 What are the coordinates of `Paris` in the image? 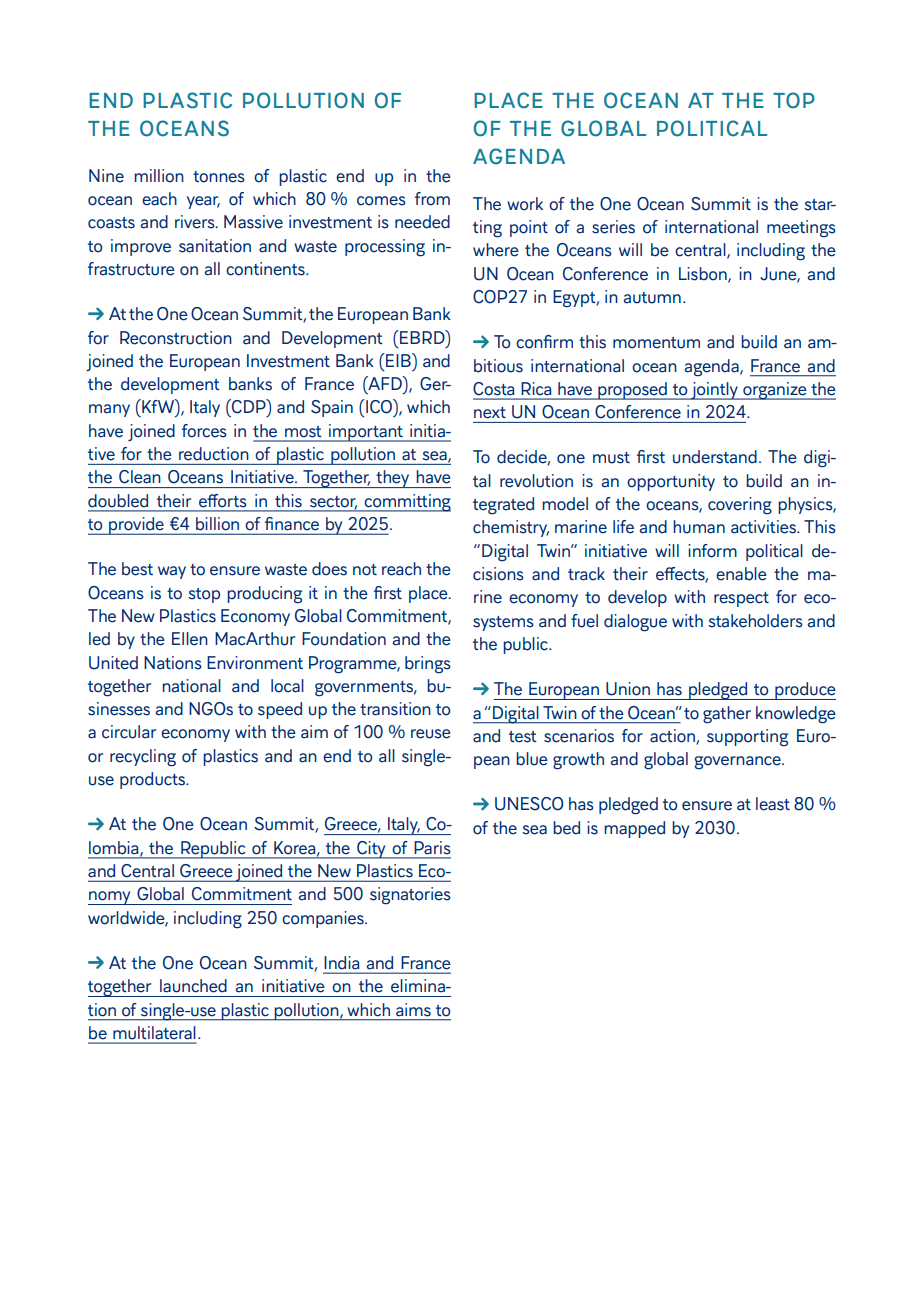 It's located at (432, 848).
